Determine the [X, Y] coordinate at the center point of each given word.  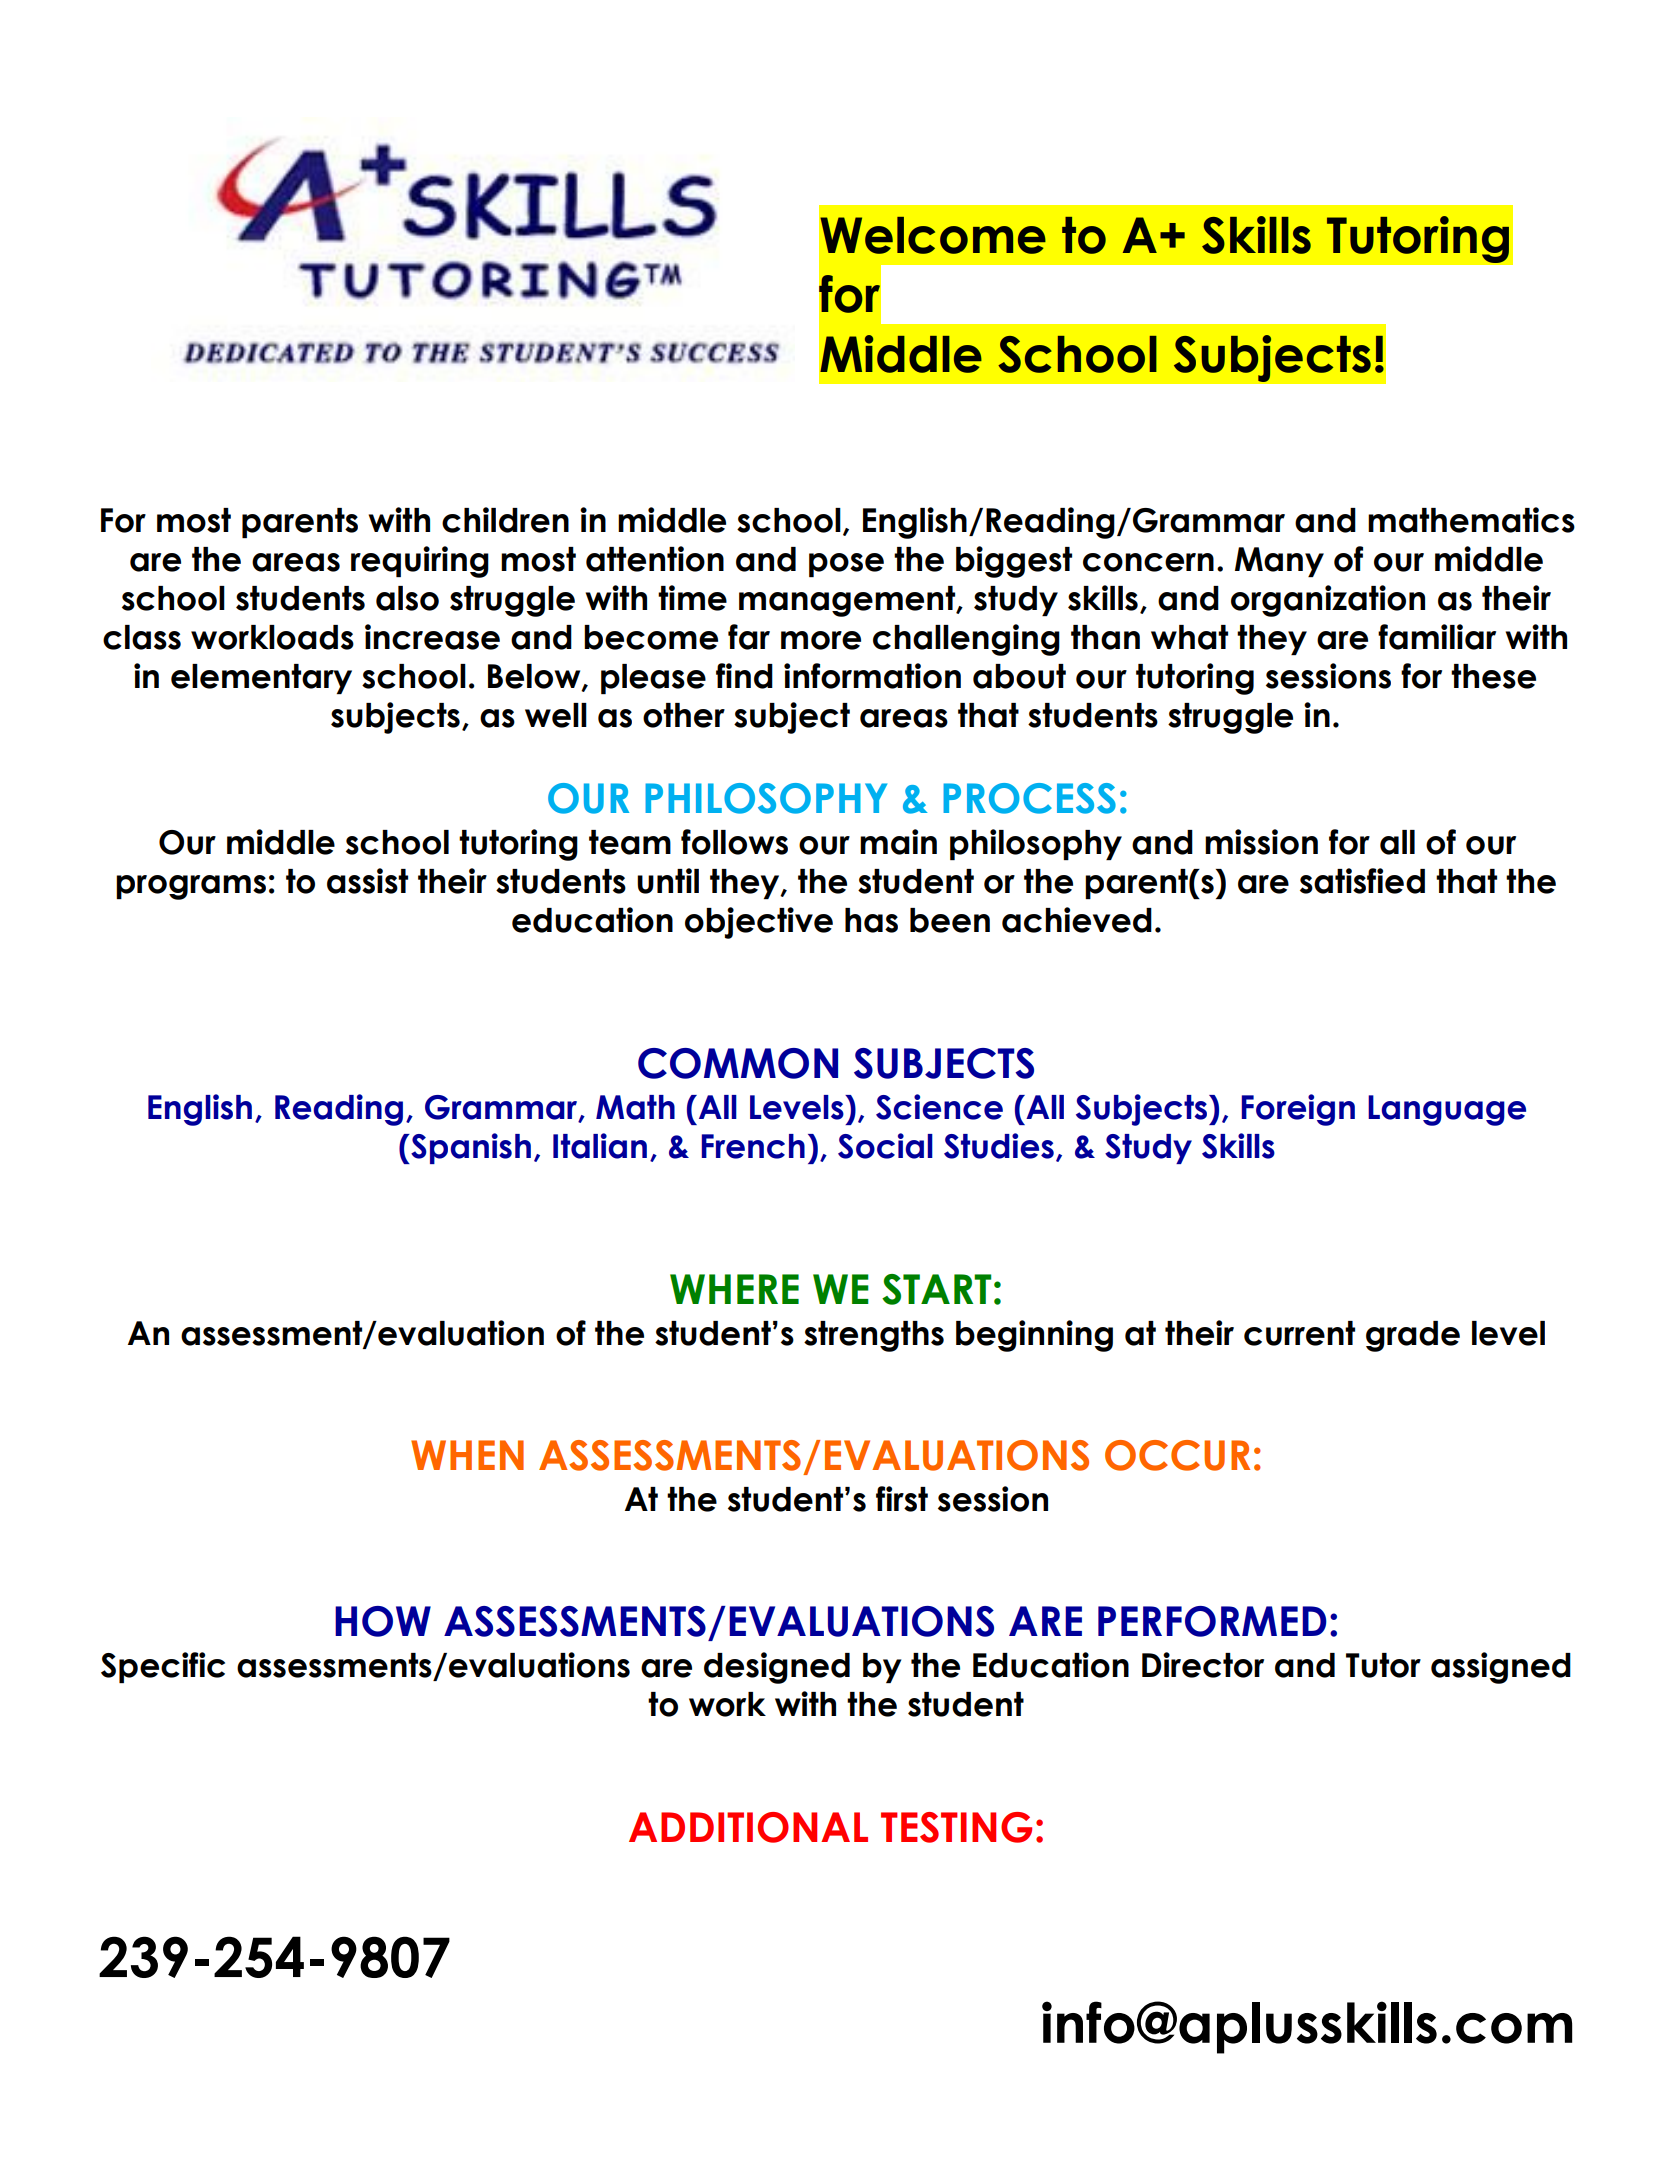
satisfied [1362, 881]
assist [367, 881]
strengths [874, 1336]
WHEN [467, 1455]
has [871, 920]
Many [1279, 562]
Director [1203, 1665]
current [1299, 1333]
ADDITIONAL [748, 1827]
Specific [163, 1667]
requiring [420, 562]
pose [846, 565]
